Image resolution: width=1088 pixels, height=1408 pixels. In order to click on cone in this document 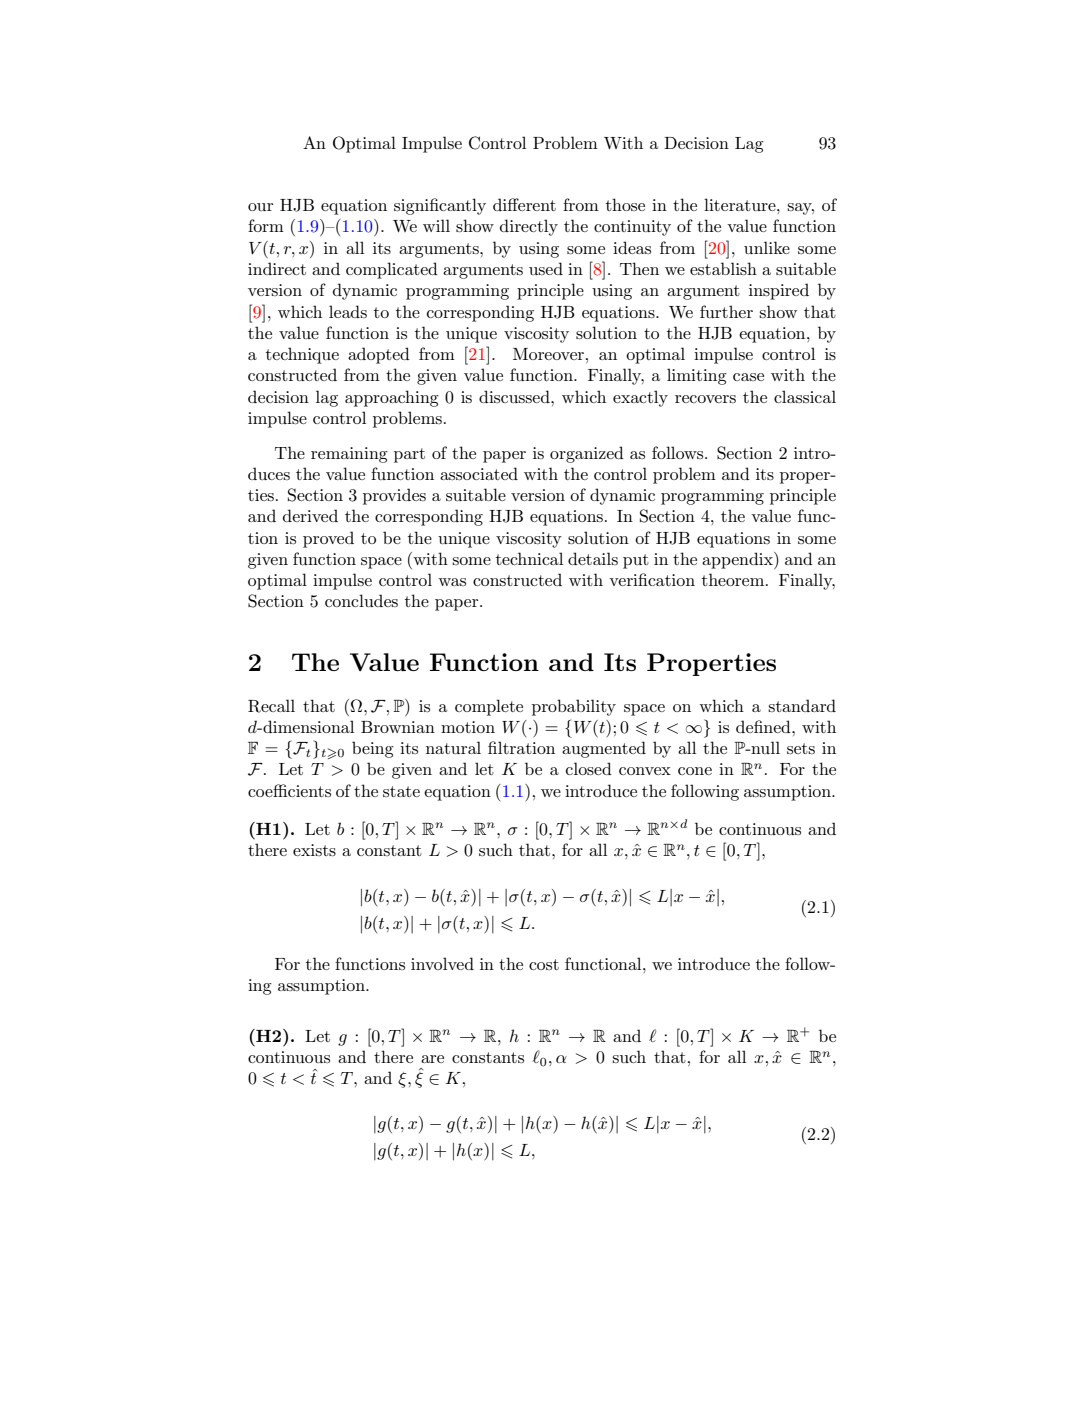, I will do `click(695, 771)`.
